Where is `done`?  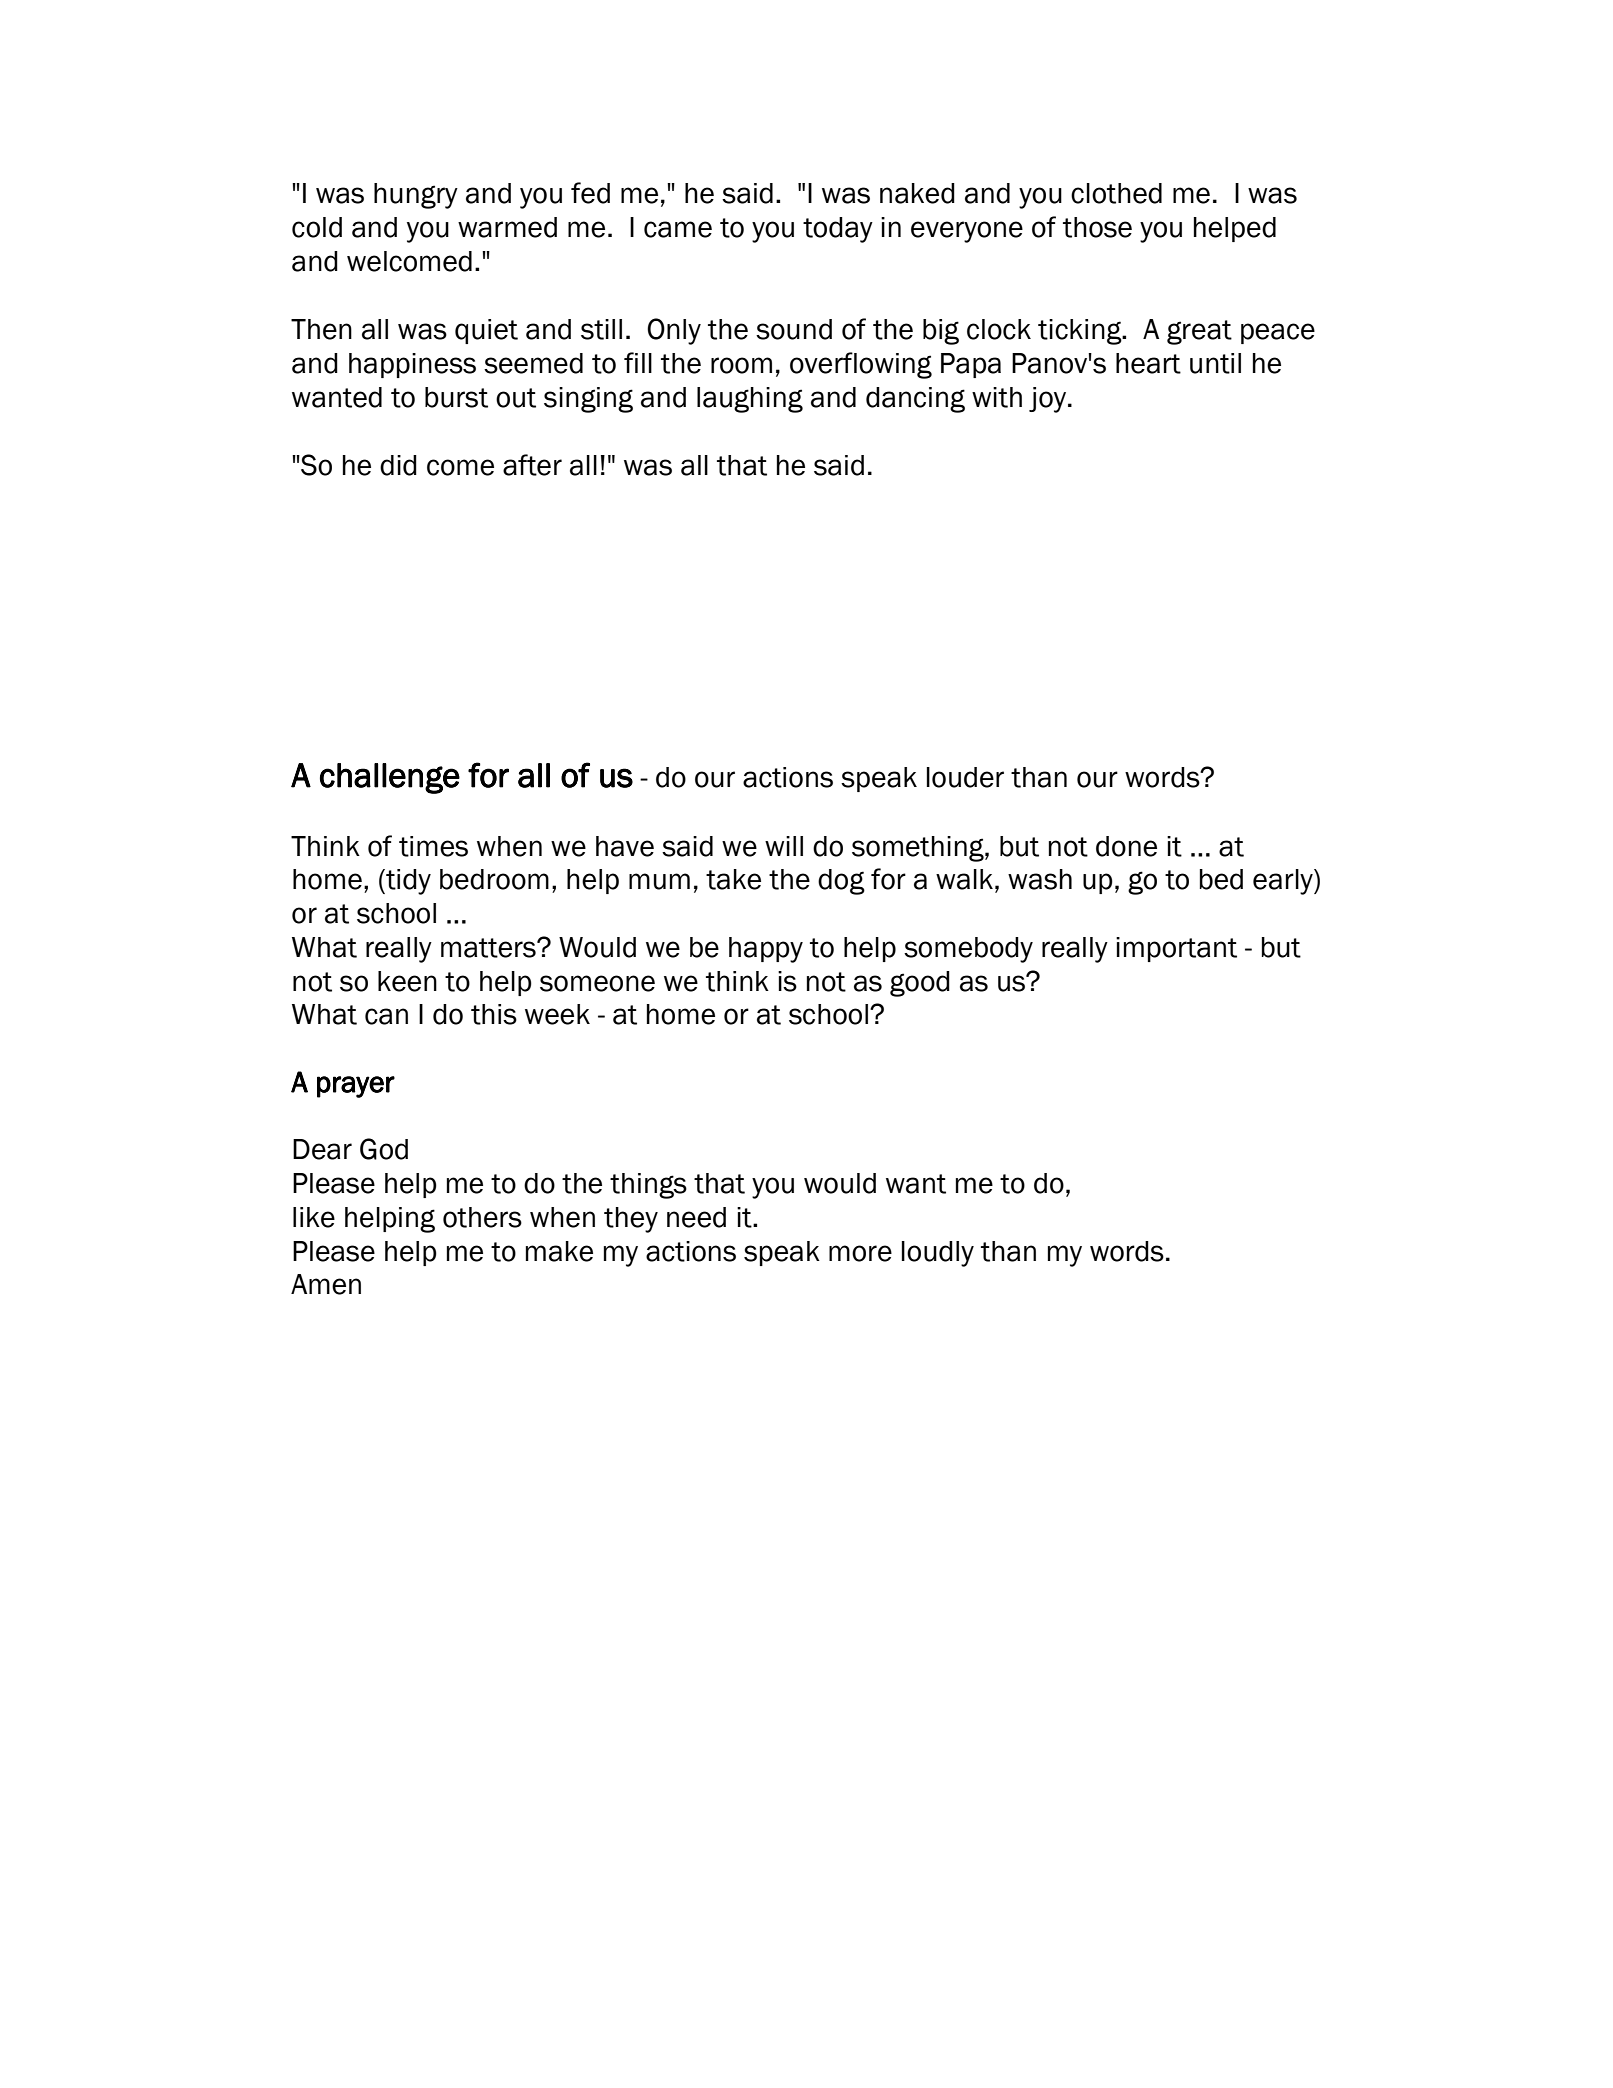 done is located at coordinates (1126, 846).
